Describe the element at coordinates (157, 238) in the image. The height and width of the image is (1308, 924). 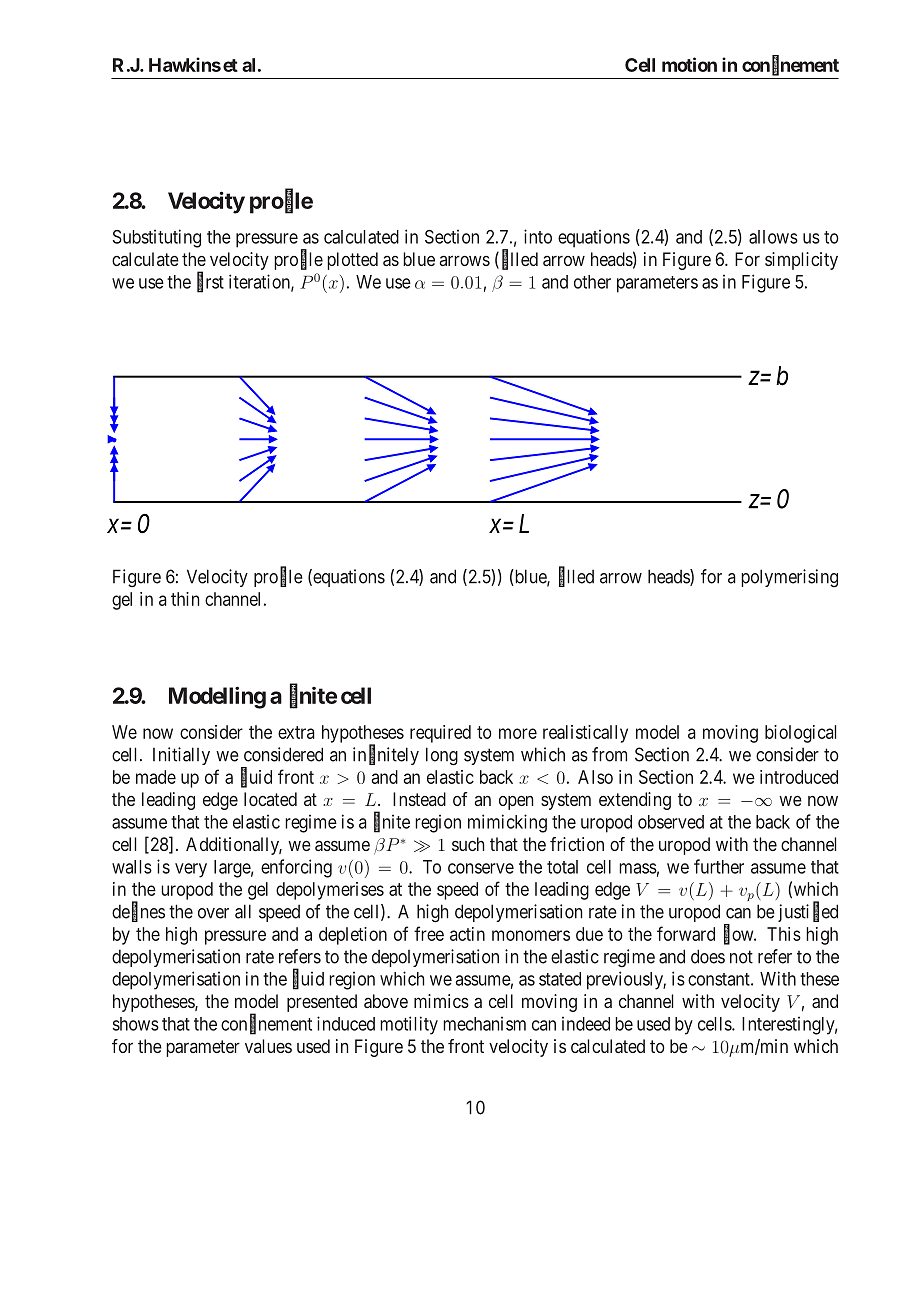
I see `Substituting` at that location.
